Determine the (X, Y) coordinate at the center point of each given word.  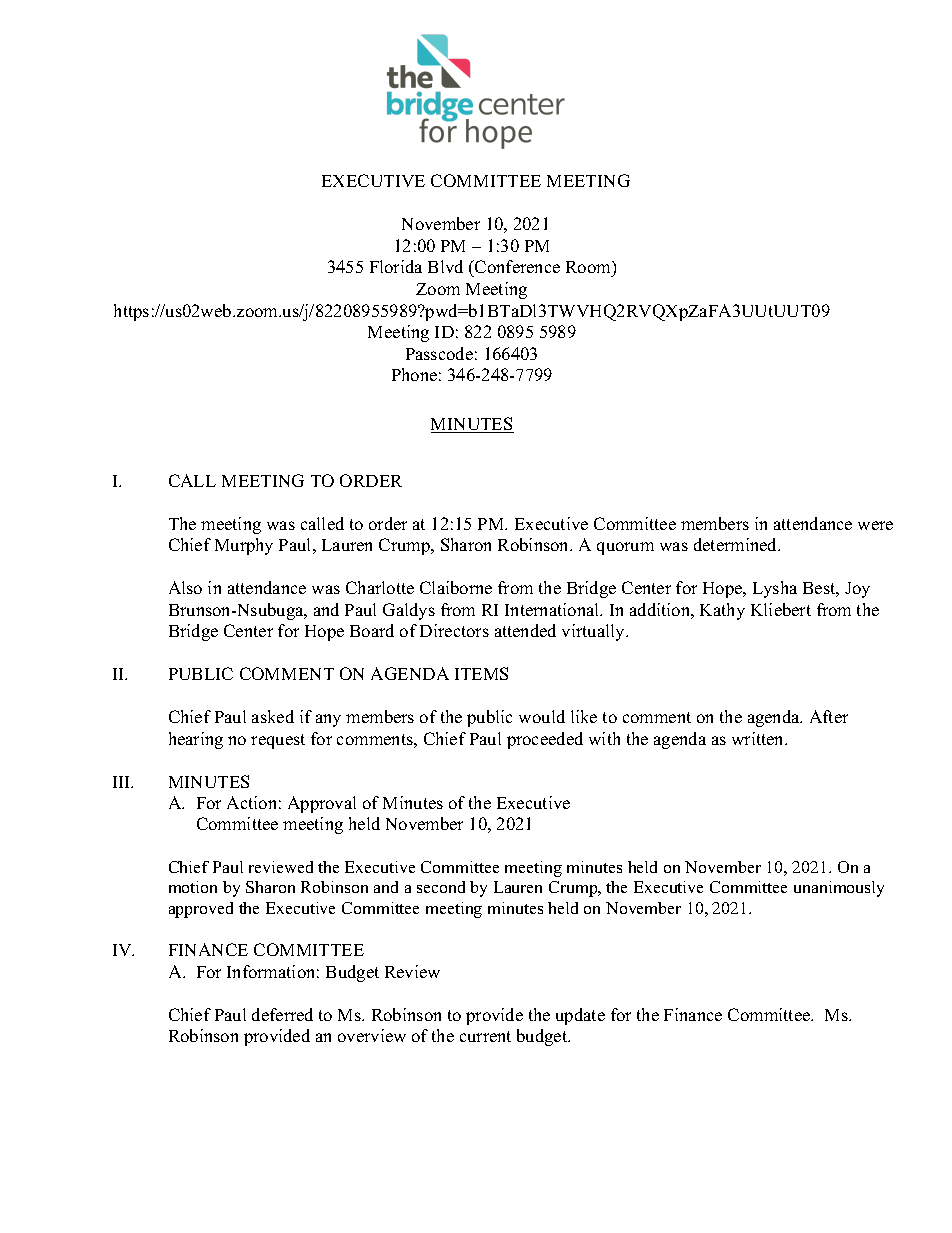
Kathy (722, 611)
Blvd (445, 266)
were (875, 525)
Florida (396, 266)
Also (185, 587)
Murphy (244, 546)
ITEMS (481, 673)
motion (193, 887)
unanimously (839, 889)
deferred (282, 1014)
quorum (625, 548)
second (441, 887)
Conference (516, 268)
